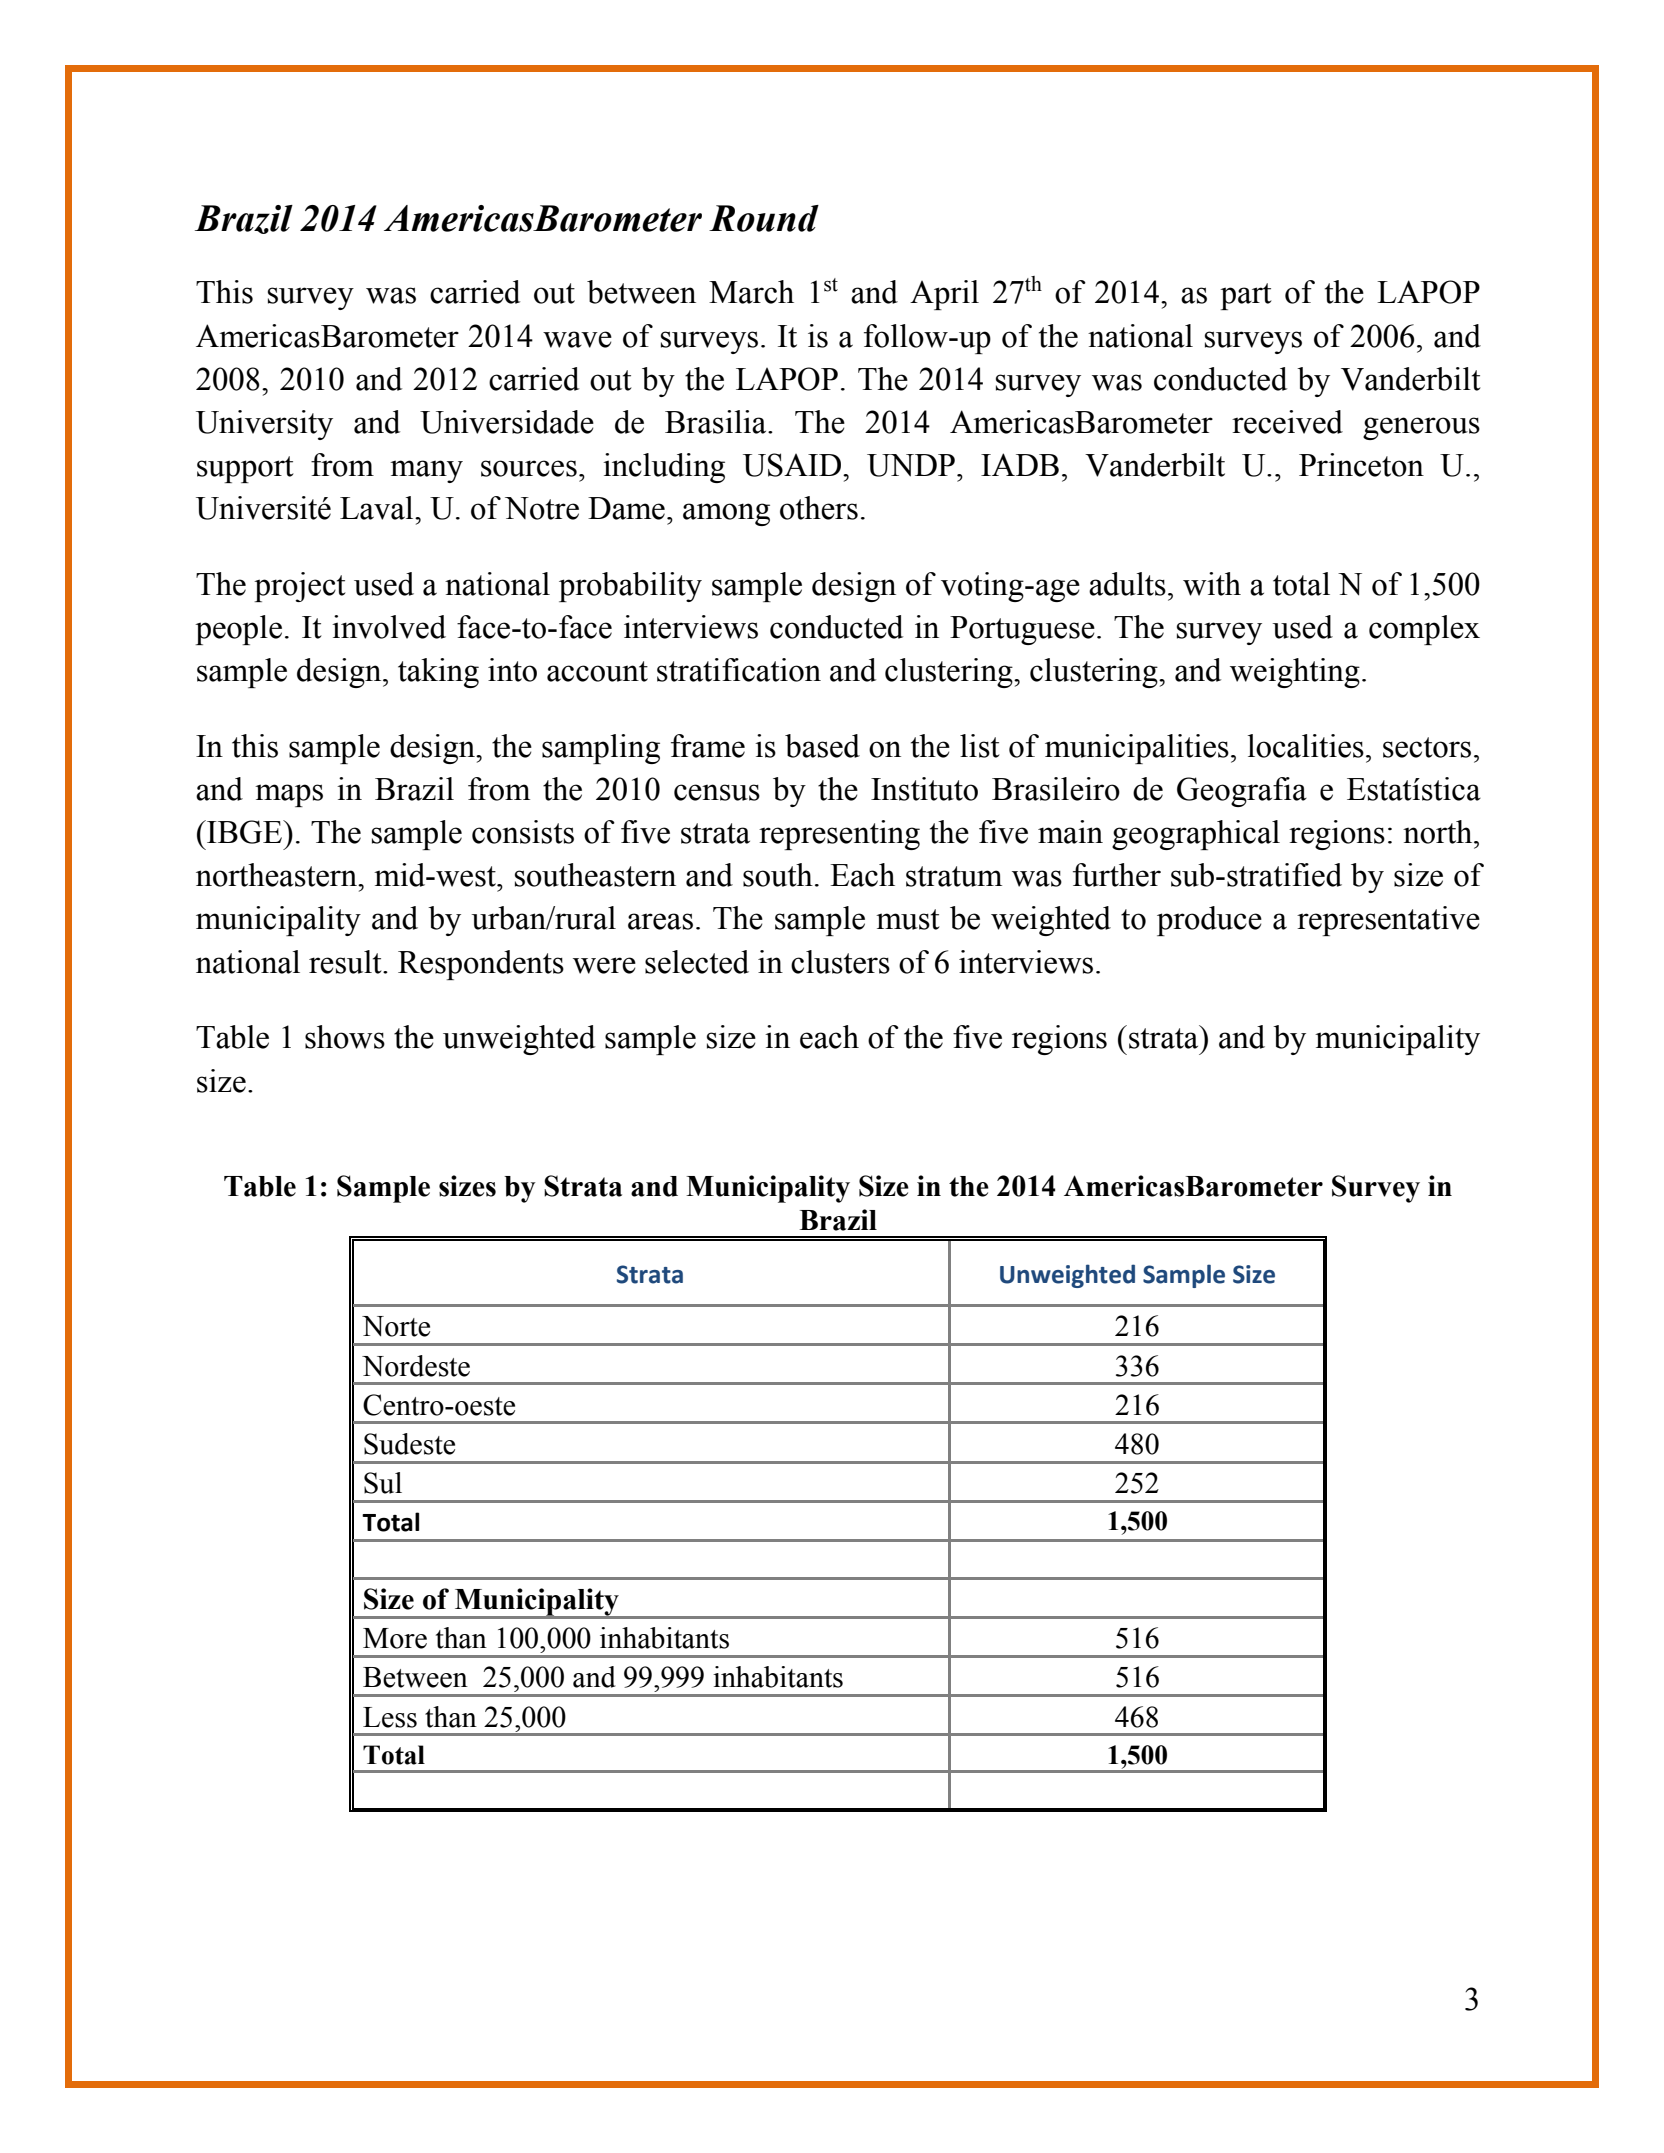  Describe the element at coordinates (345, 1037) in the screenshot. I see `shows` at that location.
